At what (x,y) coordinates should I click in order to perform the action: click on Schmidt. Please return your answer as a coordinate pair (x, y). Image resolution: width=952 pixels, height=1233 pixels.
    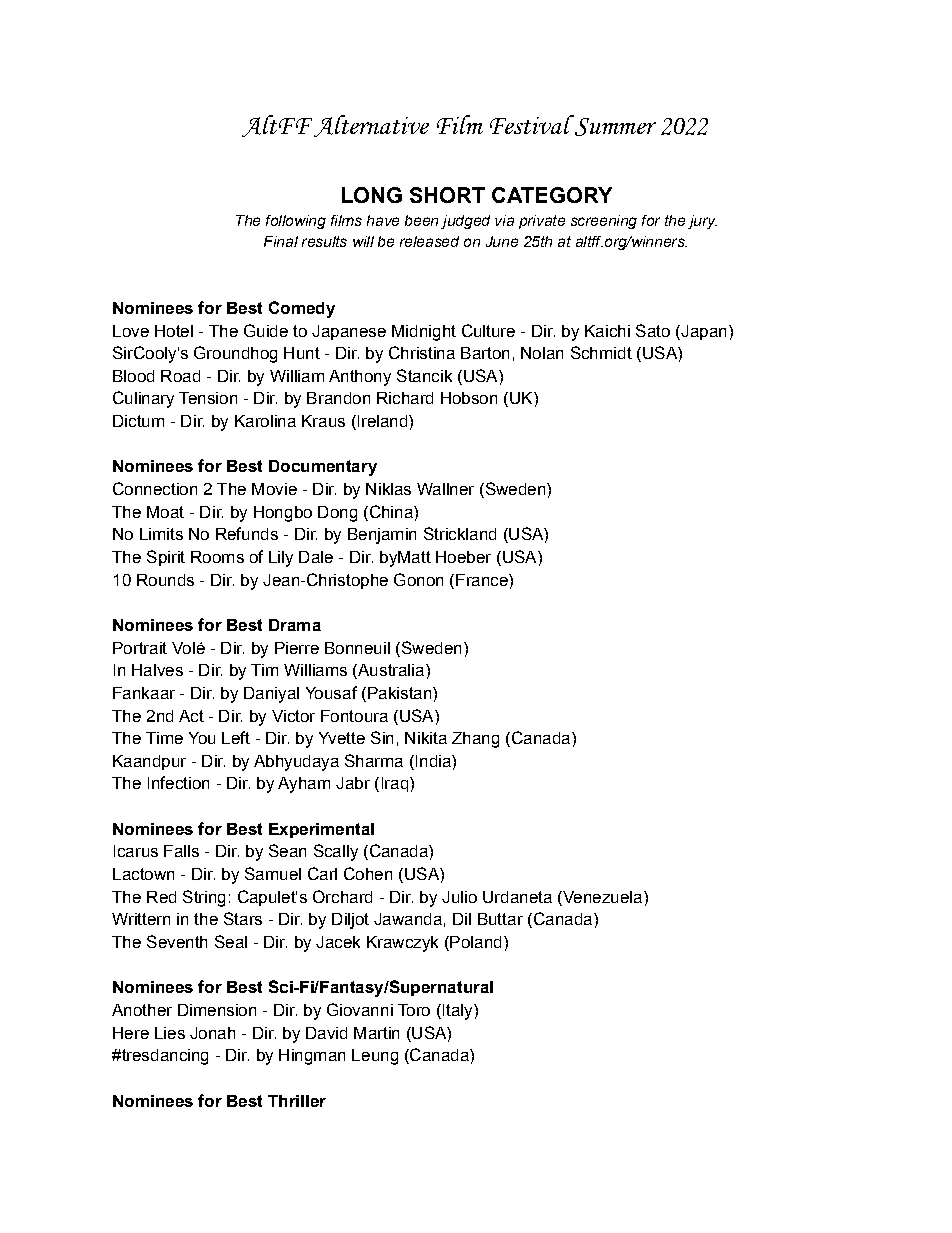
    Looking at the image, I should click on (601, 352).
